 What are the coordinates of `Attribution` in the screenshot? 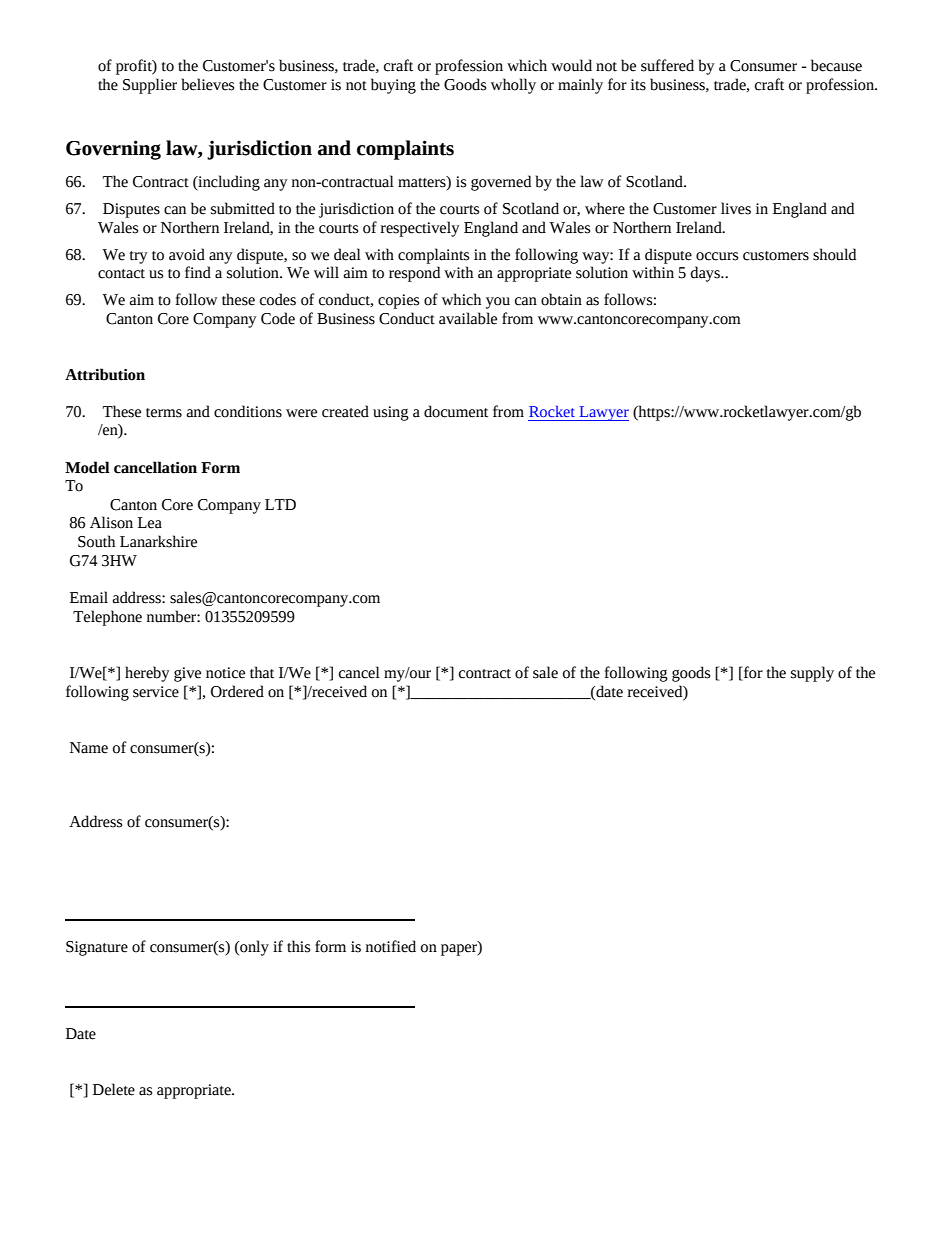 It's located at (105, 374).
